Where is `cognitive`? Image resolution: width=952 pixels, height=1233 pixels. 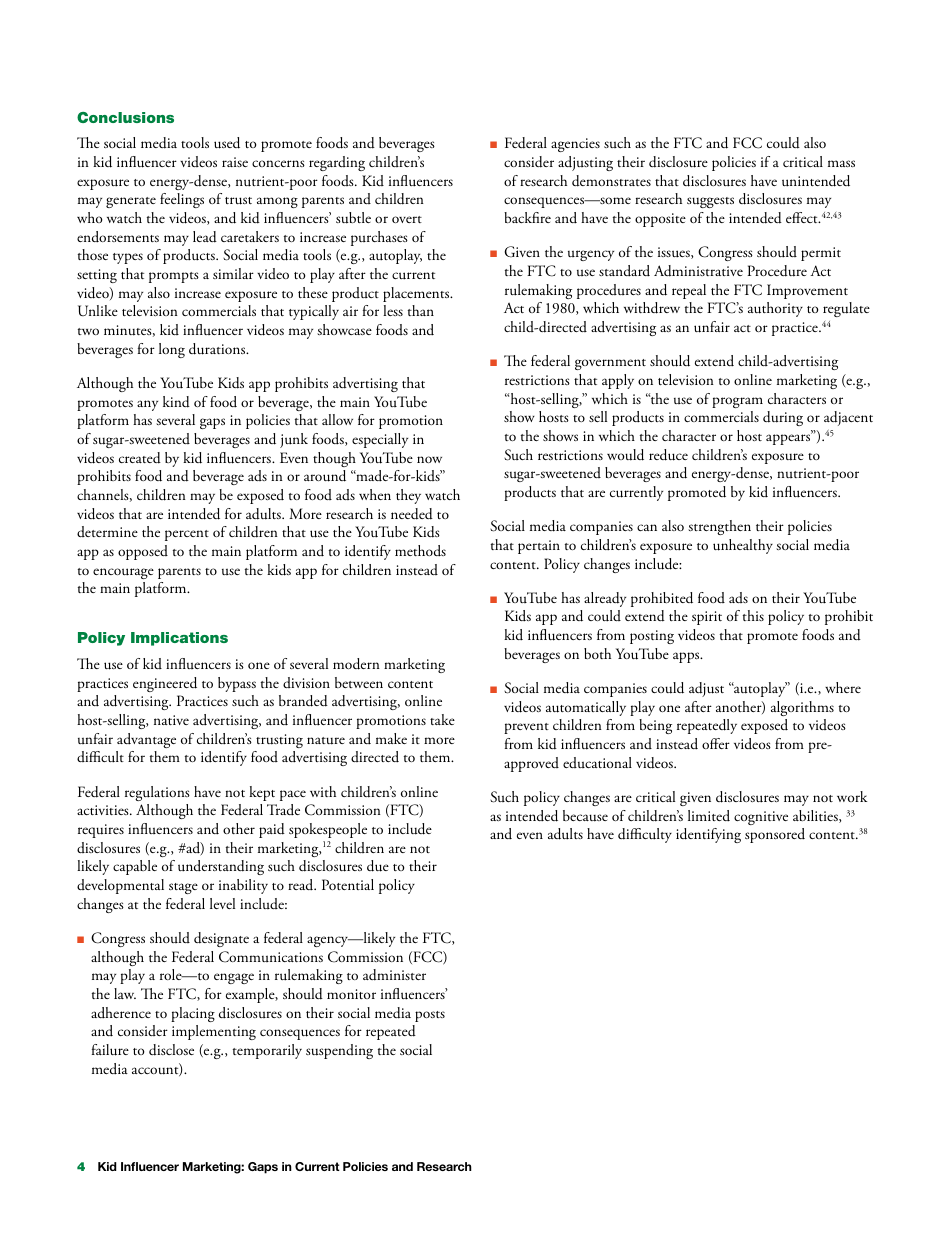
cognitive is located at coordinates (761, 818).
